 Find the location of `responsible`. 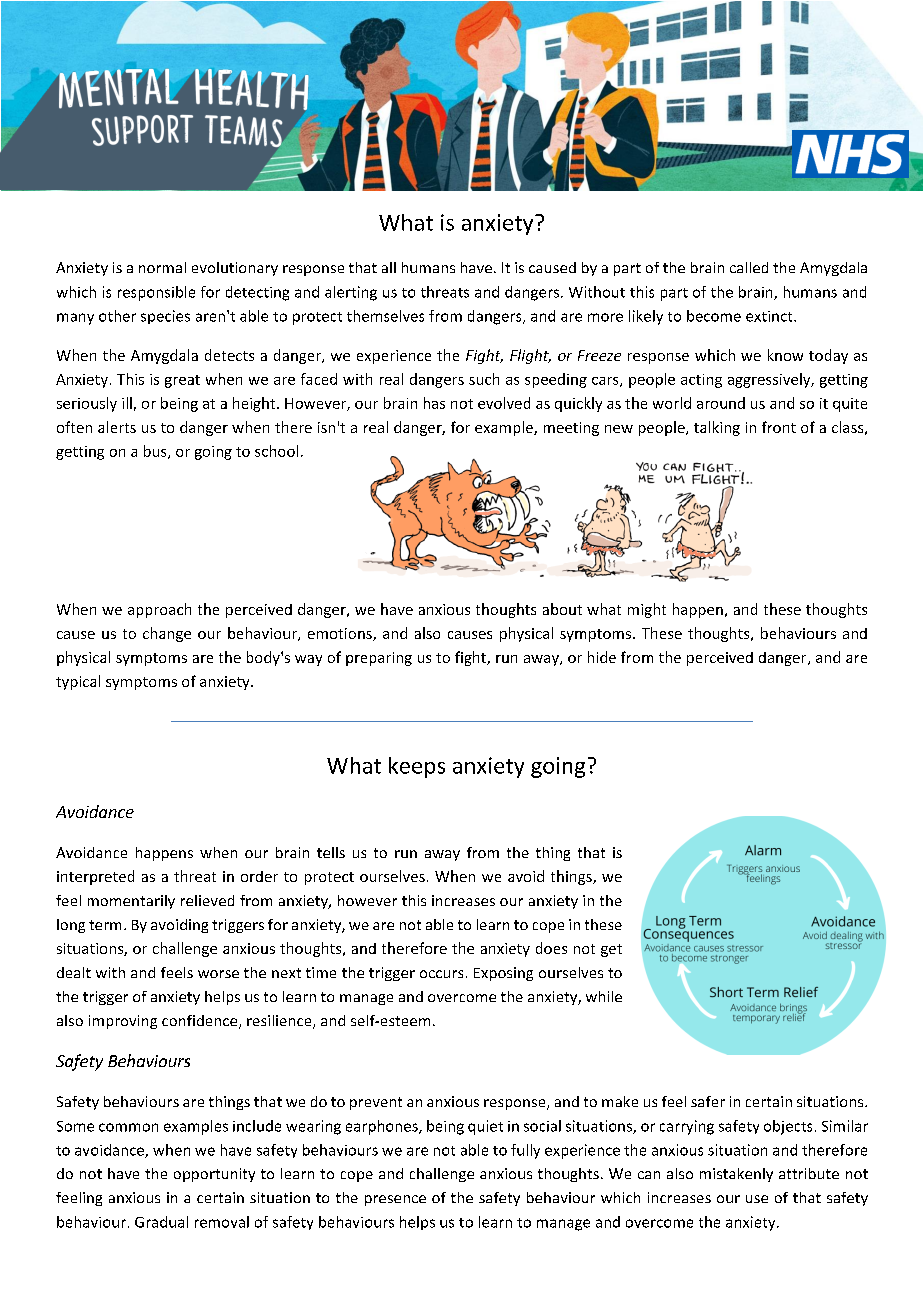

responsible is located at coordinates (156, 293).
